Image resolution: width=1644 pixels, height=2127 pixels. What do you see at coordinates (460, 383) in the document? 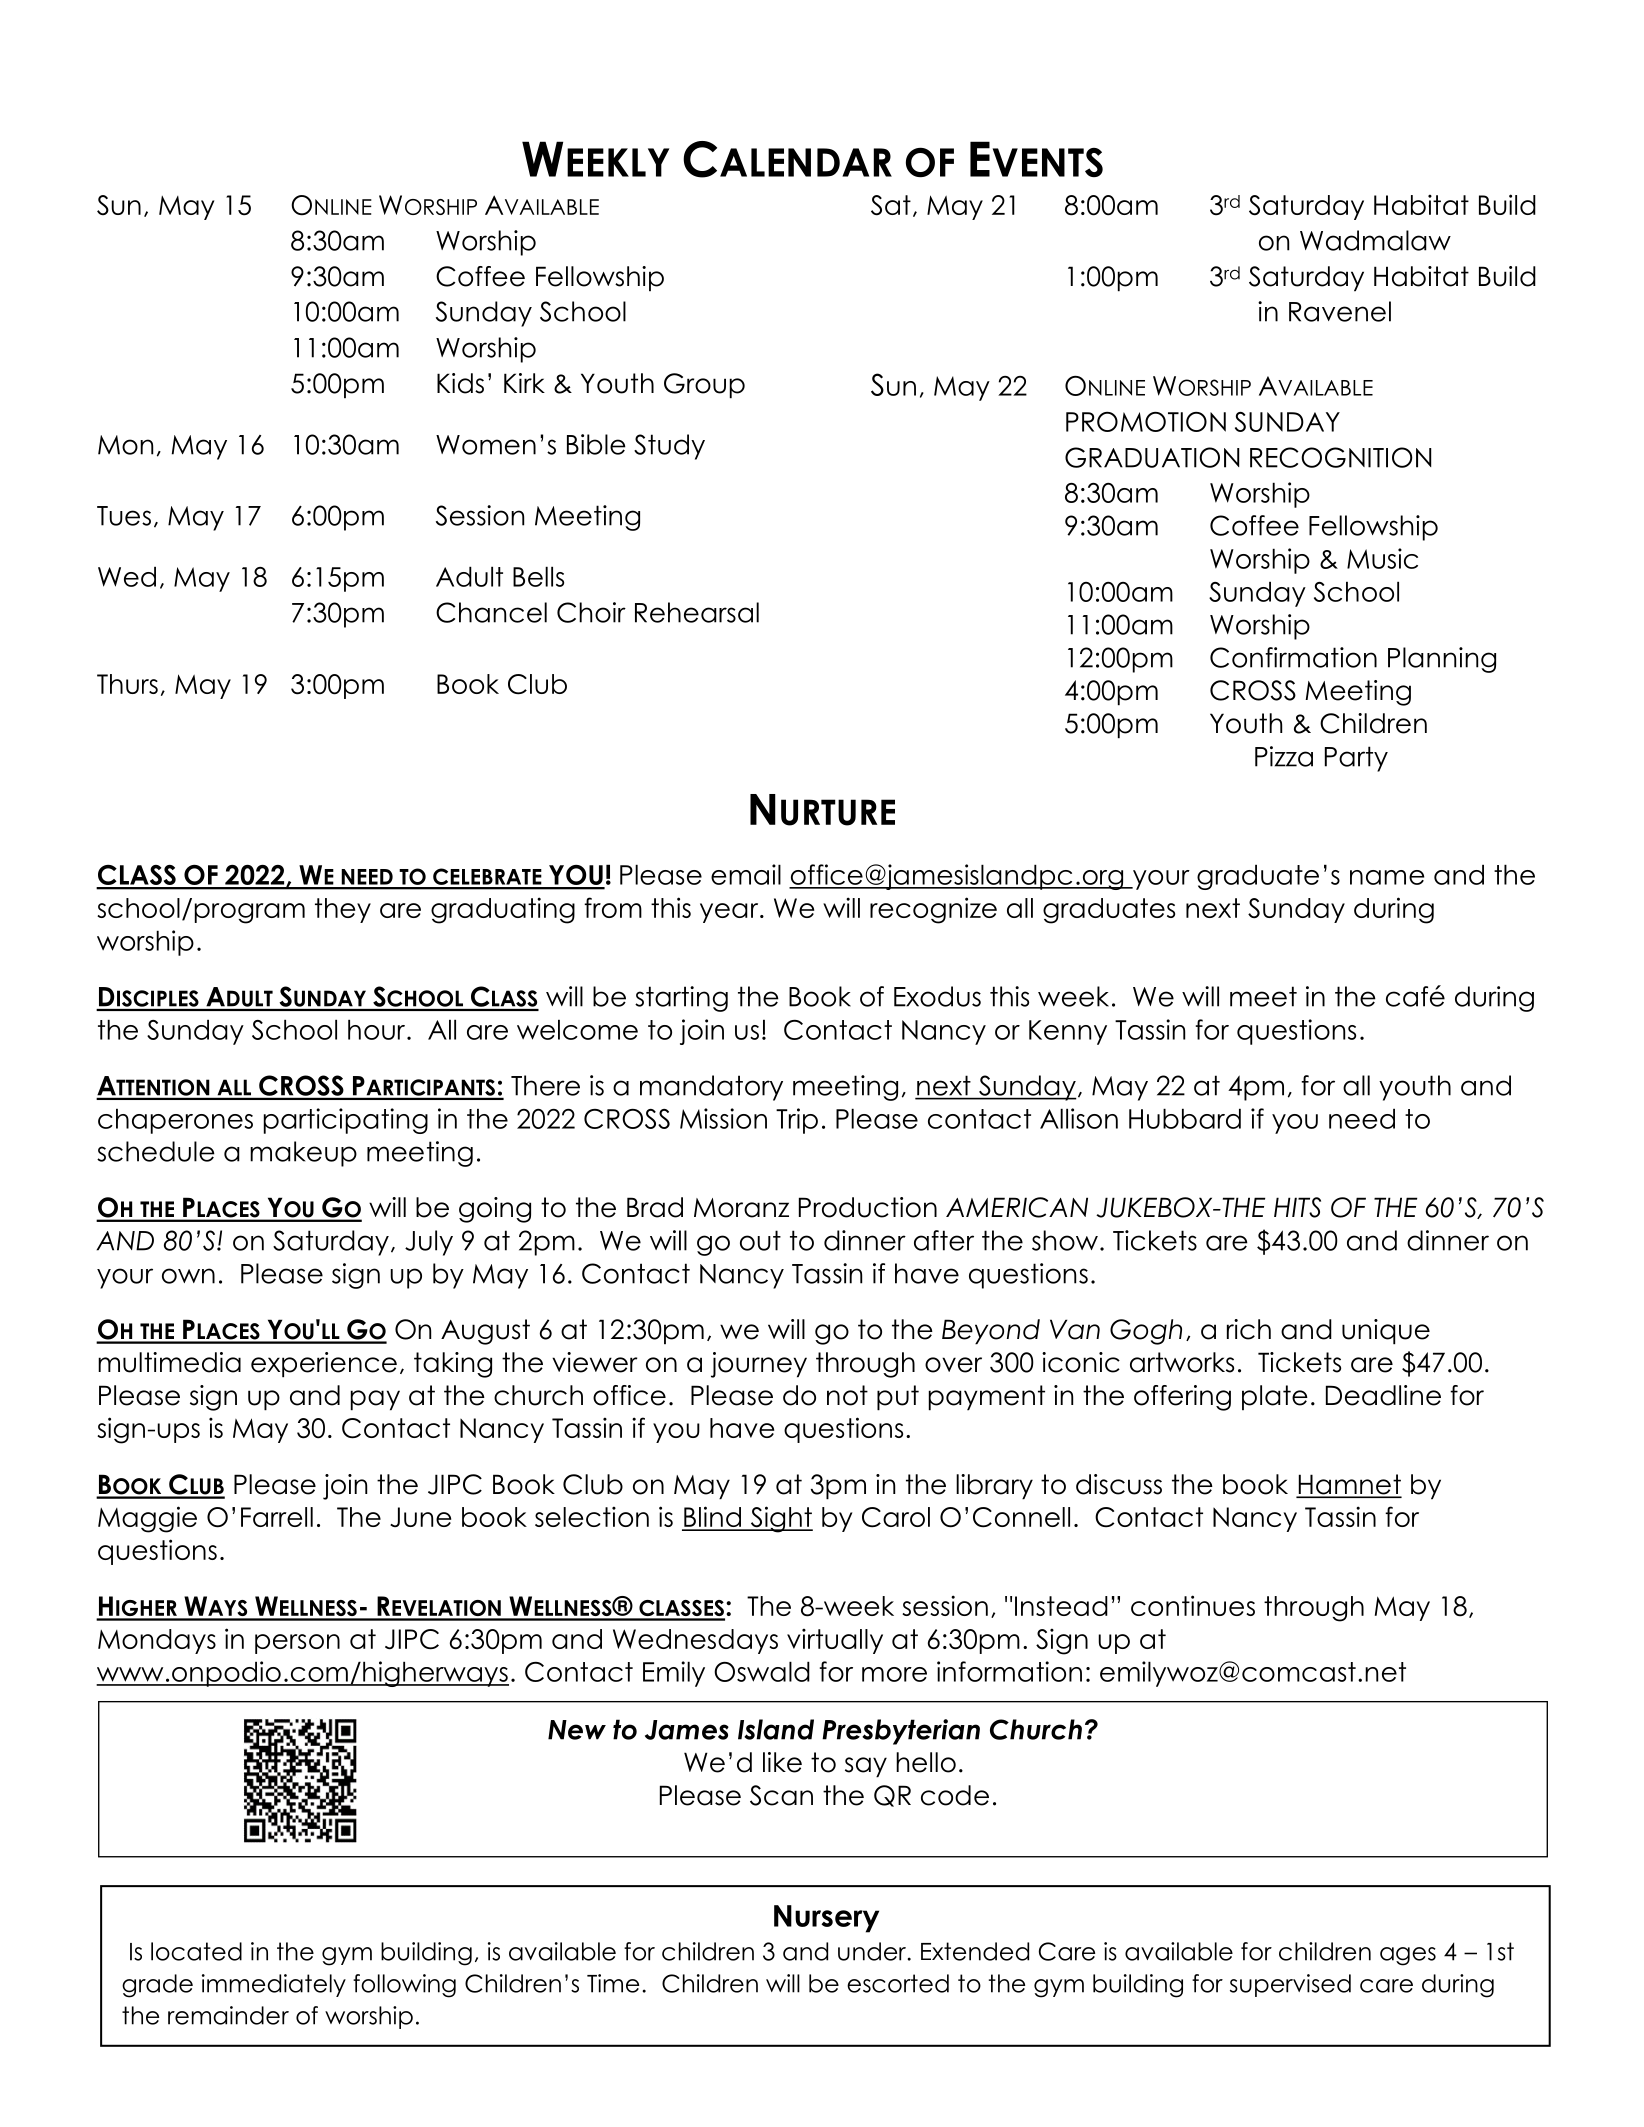
I see `Kids` at bounding box center [460, 383].
